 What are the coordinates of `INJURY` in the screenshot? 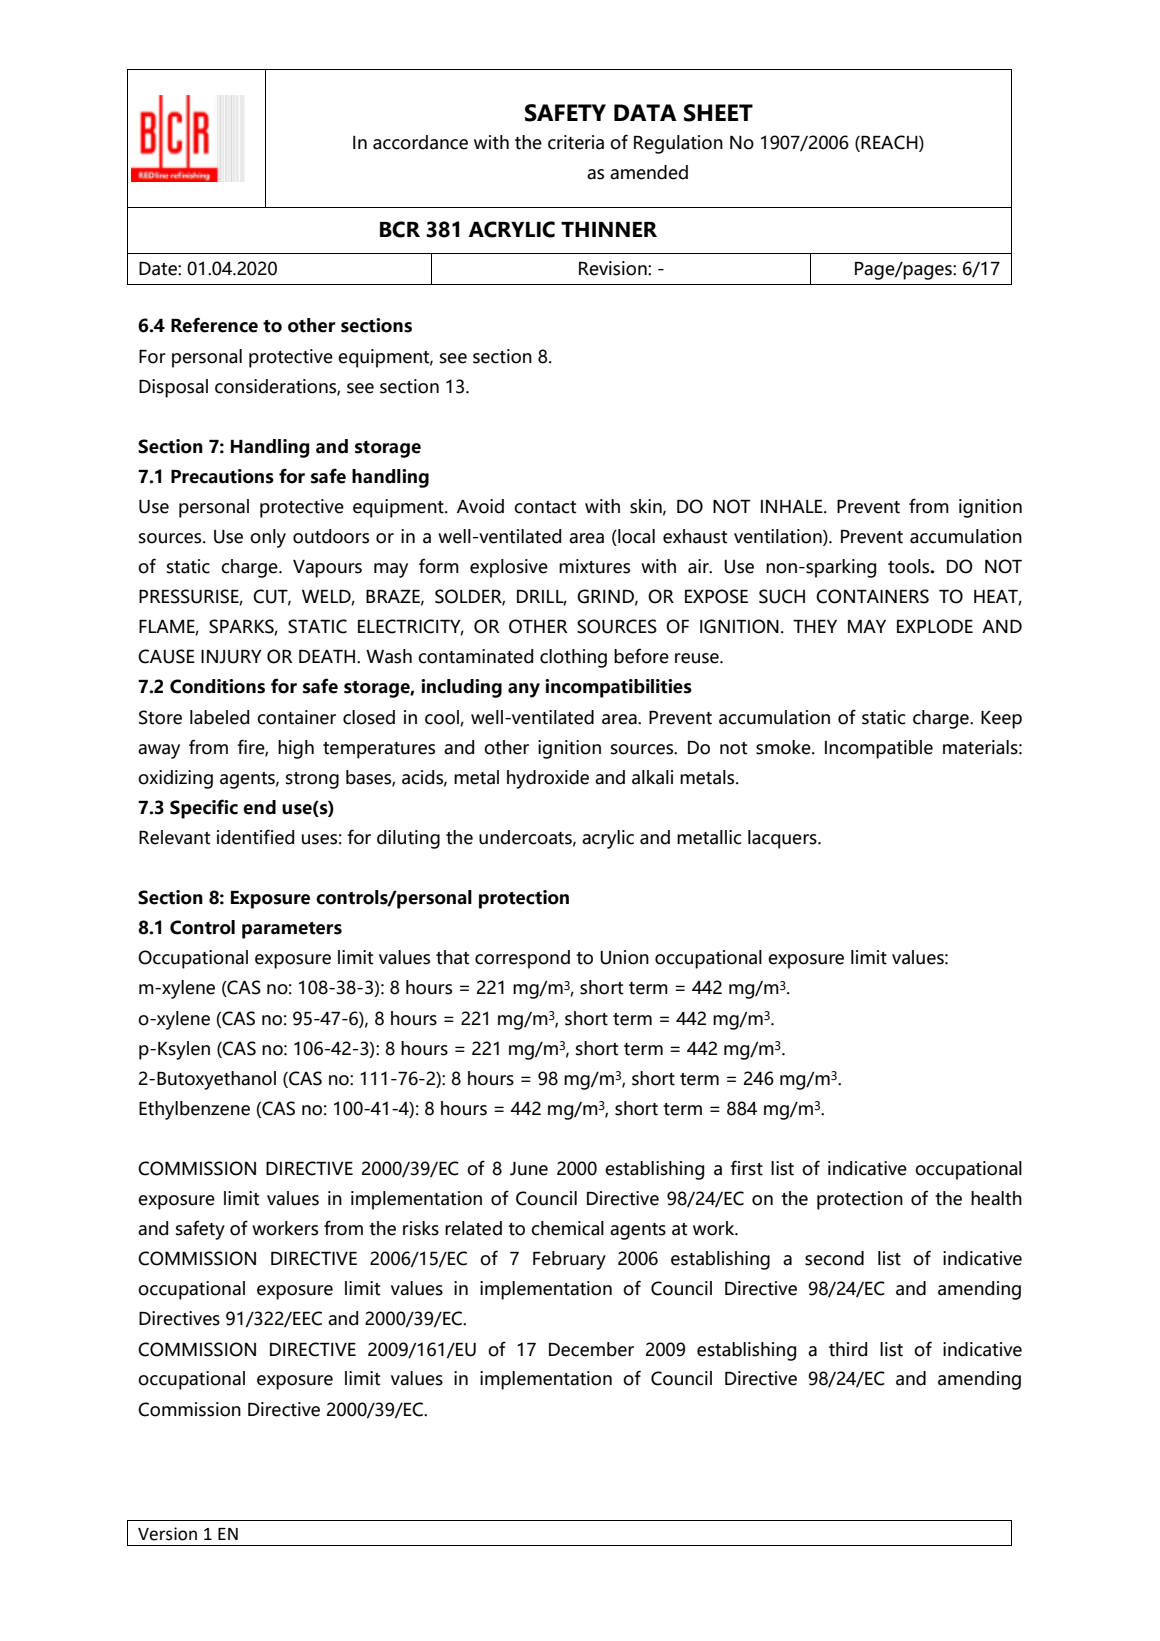 It's located at (231, 657).
